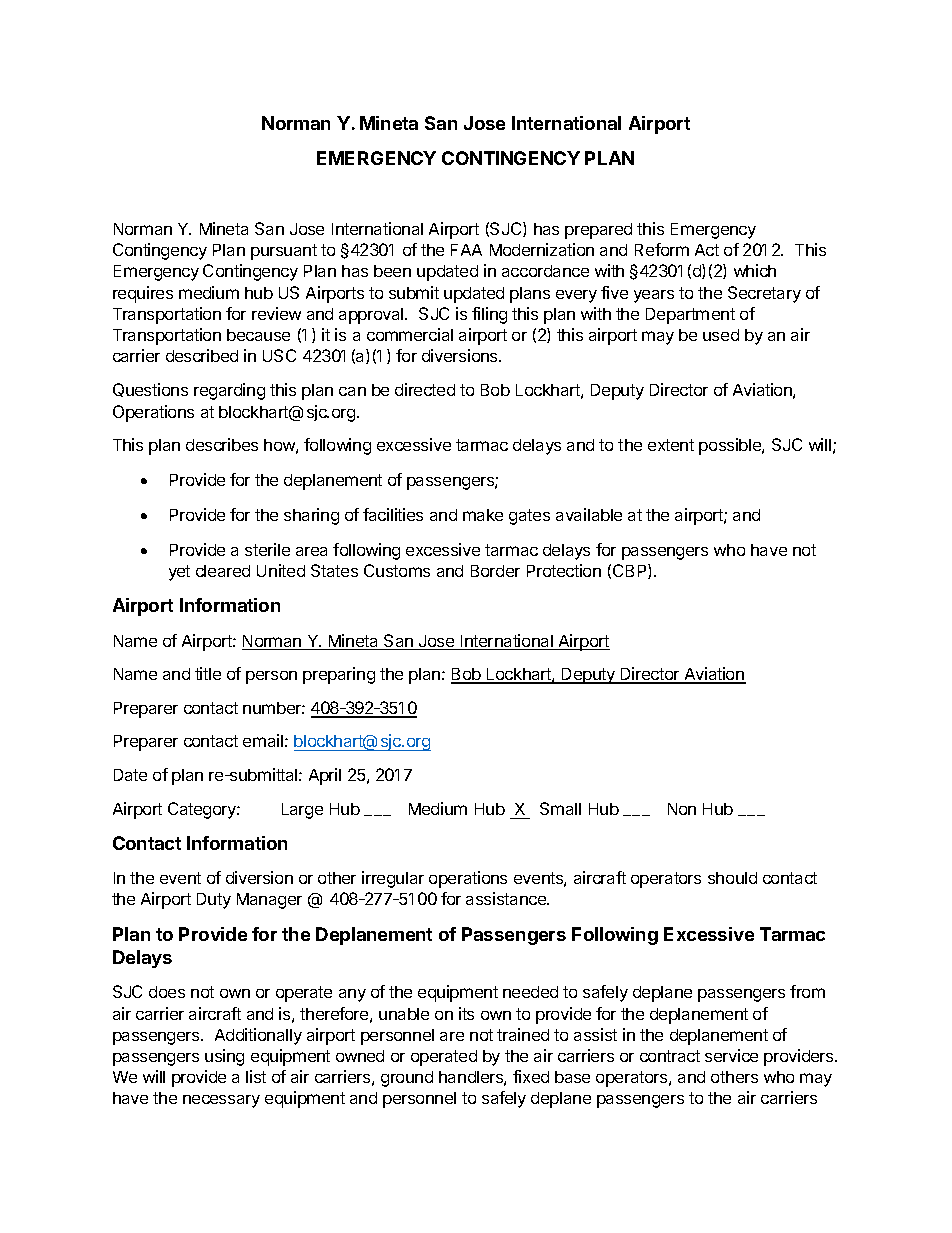  What do you see at coordinates (224, 1057) in the screenshot?
I see `using` at bounding box center [224, 1057].
